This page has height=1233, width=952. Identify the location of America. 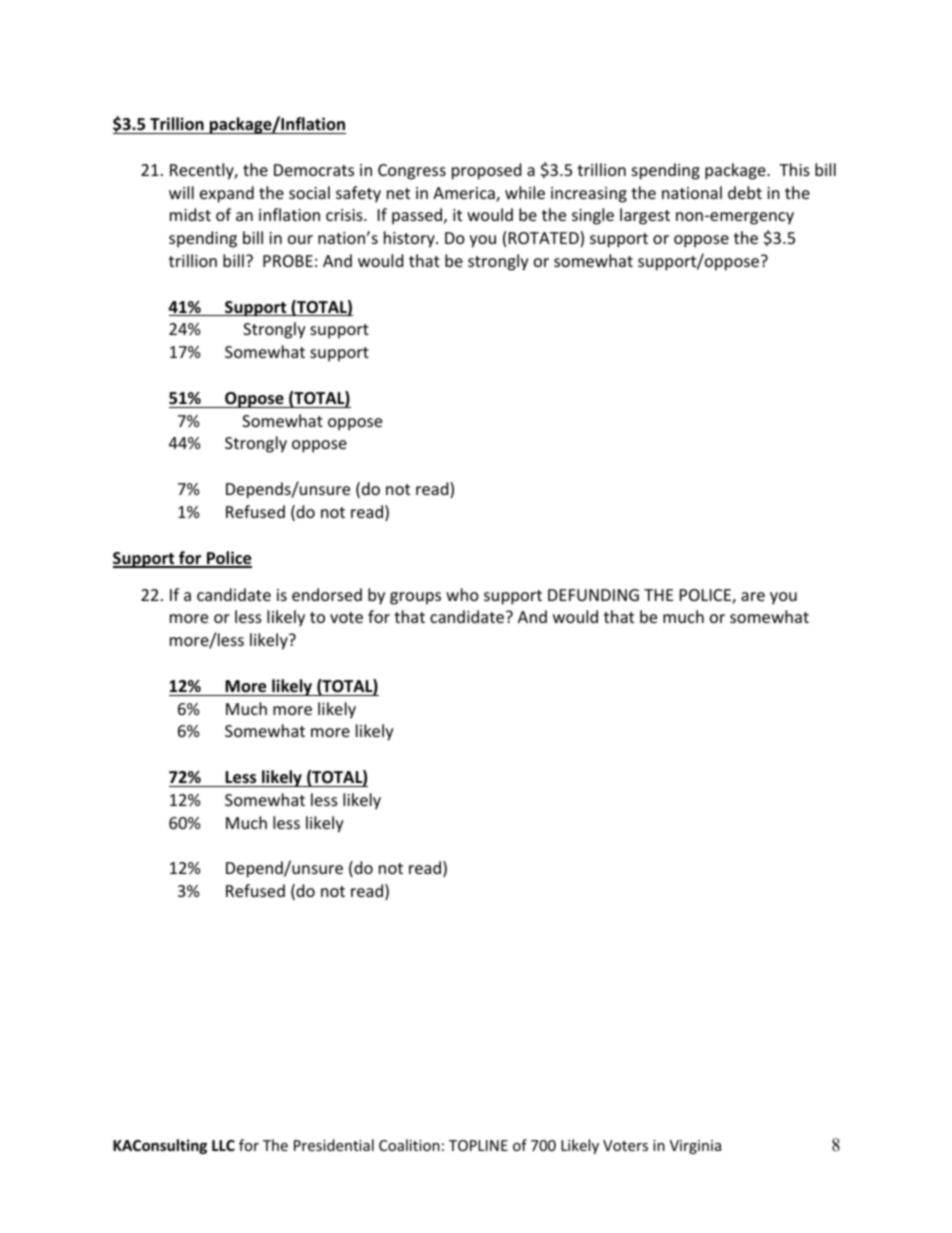
(465, 194).
